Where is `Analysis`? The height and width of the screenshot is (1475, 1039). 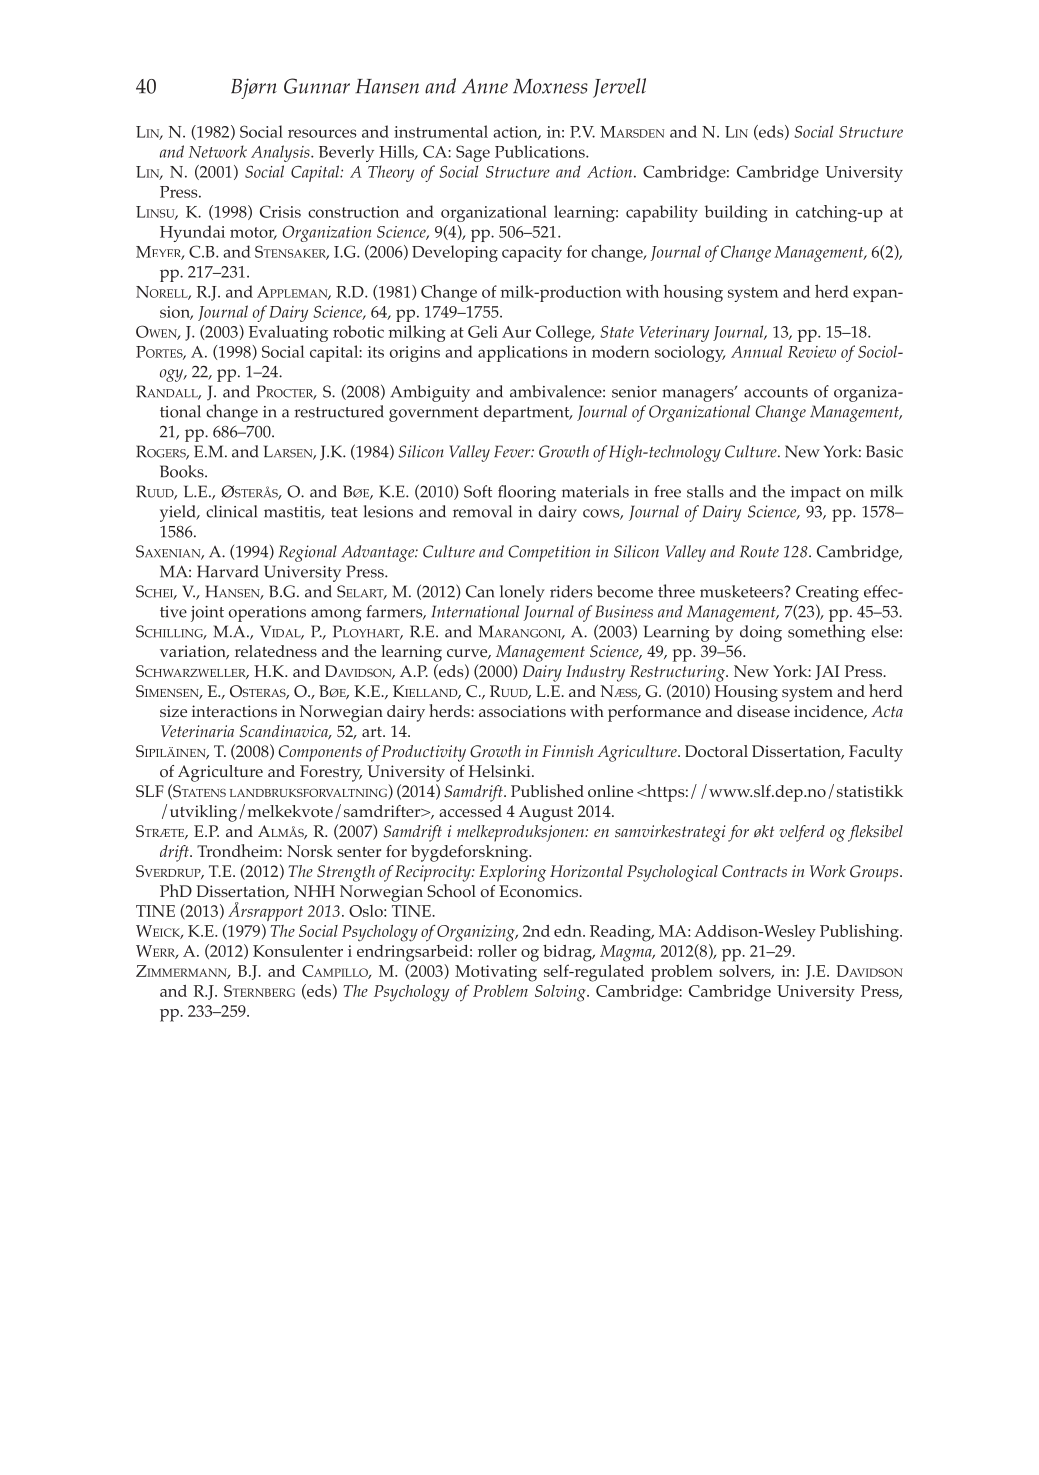
Analysis is located at coordinates (281, 153).
